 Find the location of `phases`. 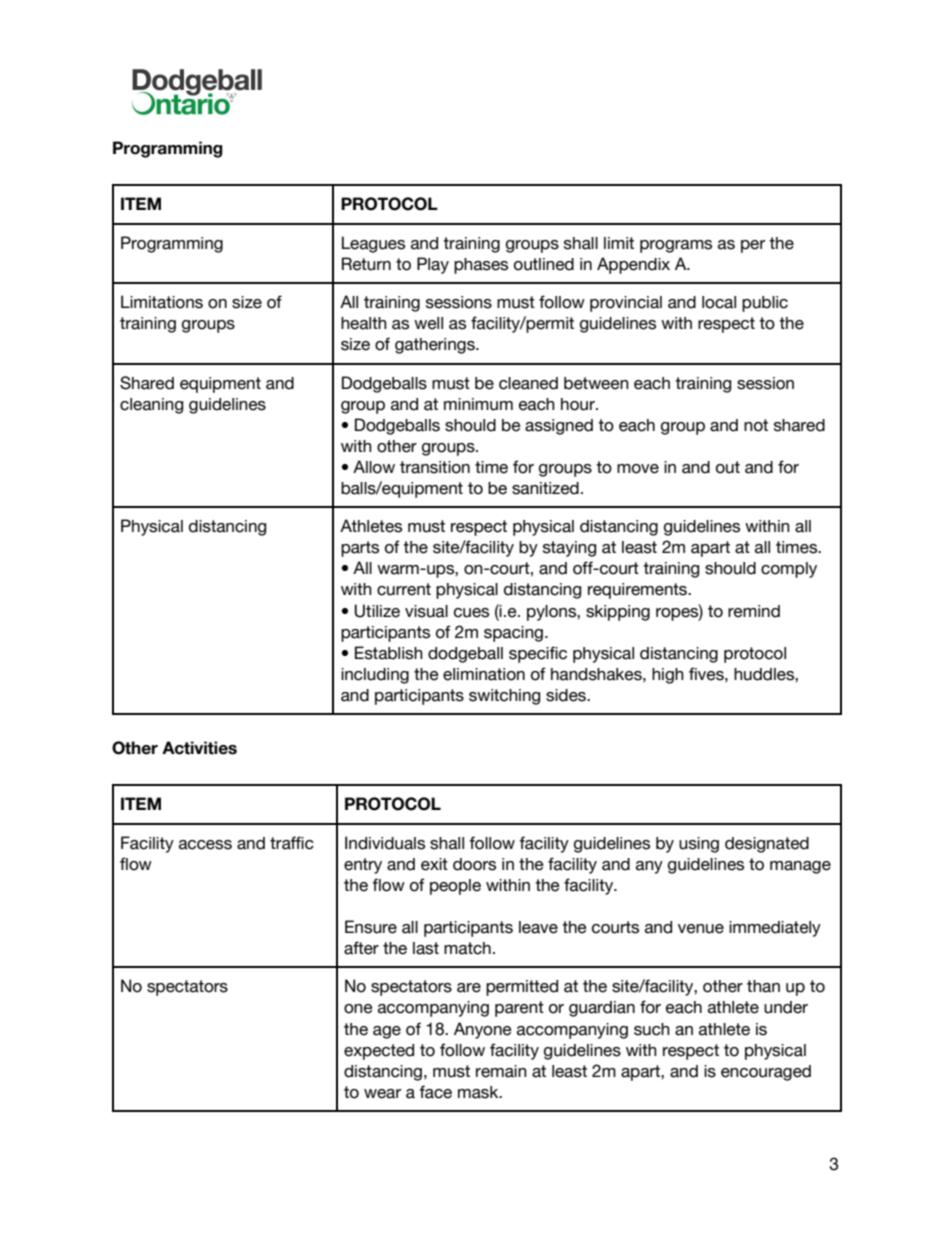

phases is located at coordinates (481, 266).
